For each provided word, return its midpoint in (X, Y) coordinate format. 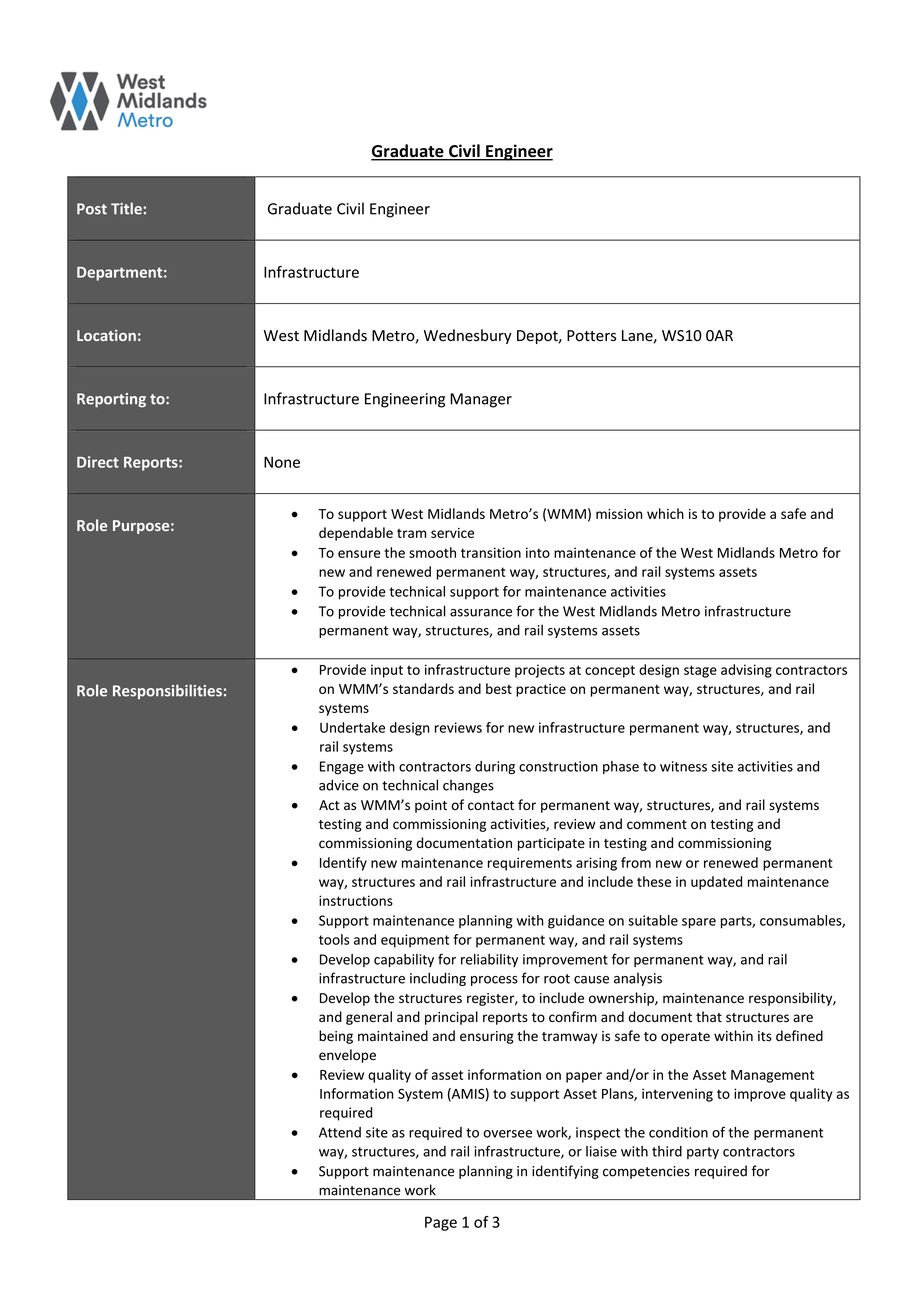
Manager (481, 400)
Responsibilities (167, 691)
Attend (340, 1132)
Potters (591, 336)
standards (423, 688)
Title (127, 208)
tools (334, 939)
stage (700, 671)
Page (441, 1223)
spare (699, 923)
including (438, 979)
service (452, 533)
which (665, 513)
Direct (98, 462)
